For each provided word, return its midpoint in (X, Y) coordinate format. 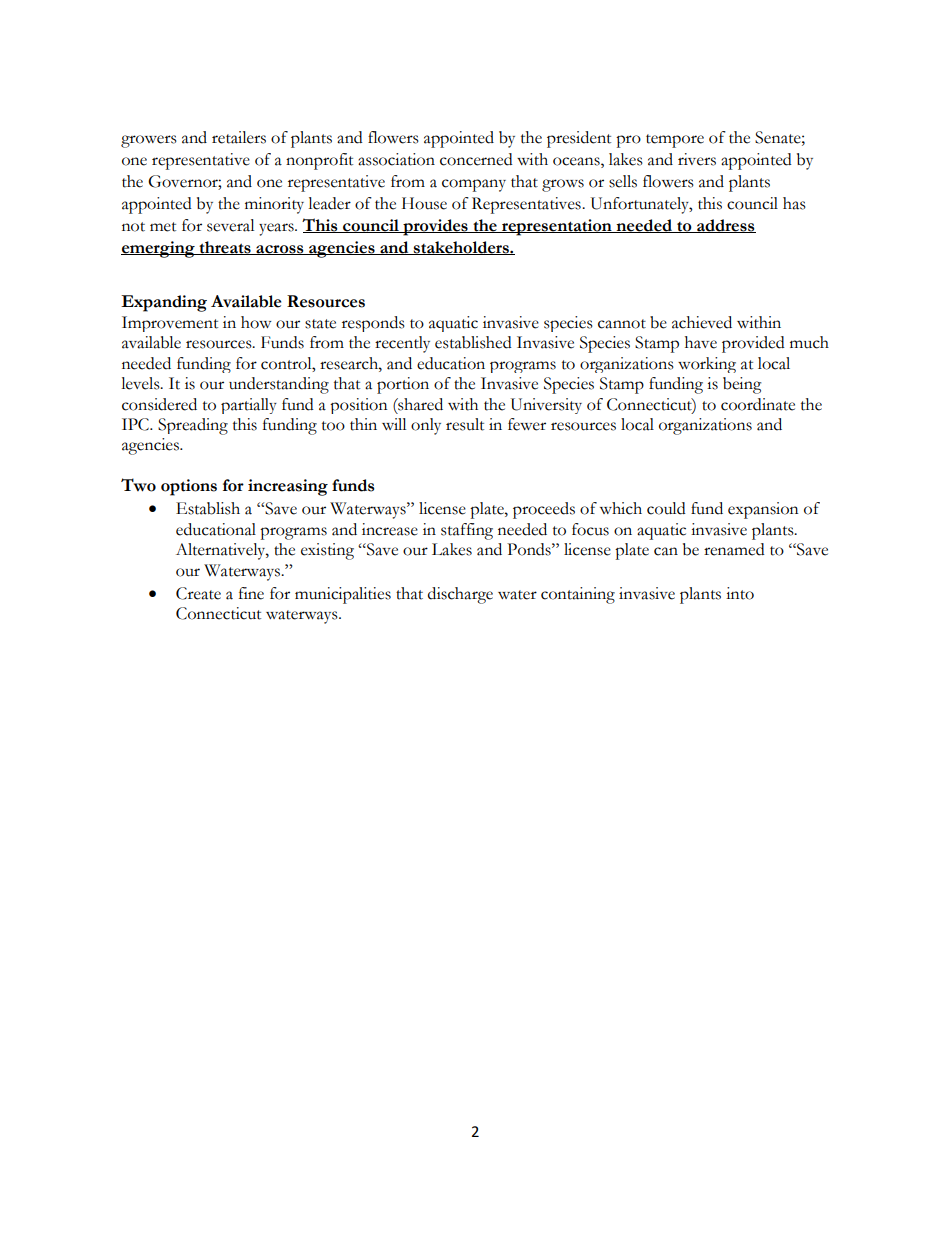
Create (198, 593)
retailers (239, 137)
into (740, 593)
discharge (460, 595)
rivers (697, 159)
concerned (476, 159)
